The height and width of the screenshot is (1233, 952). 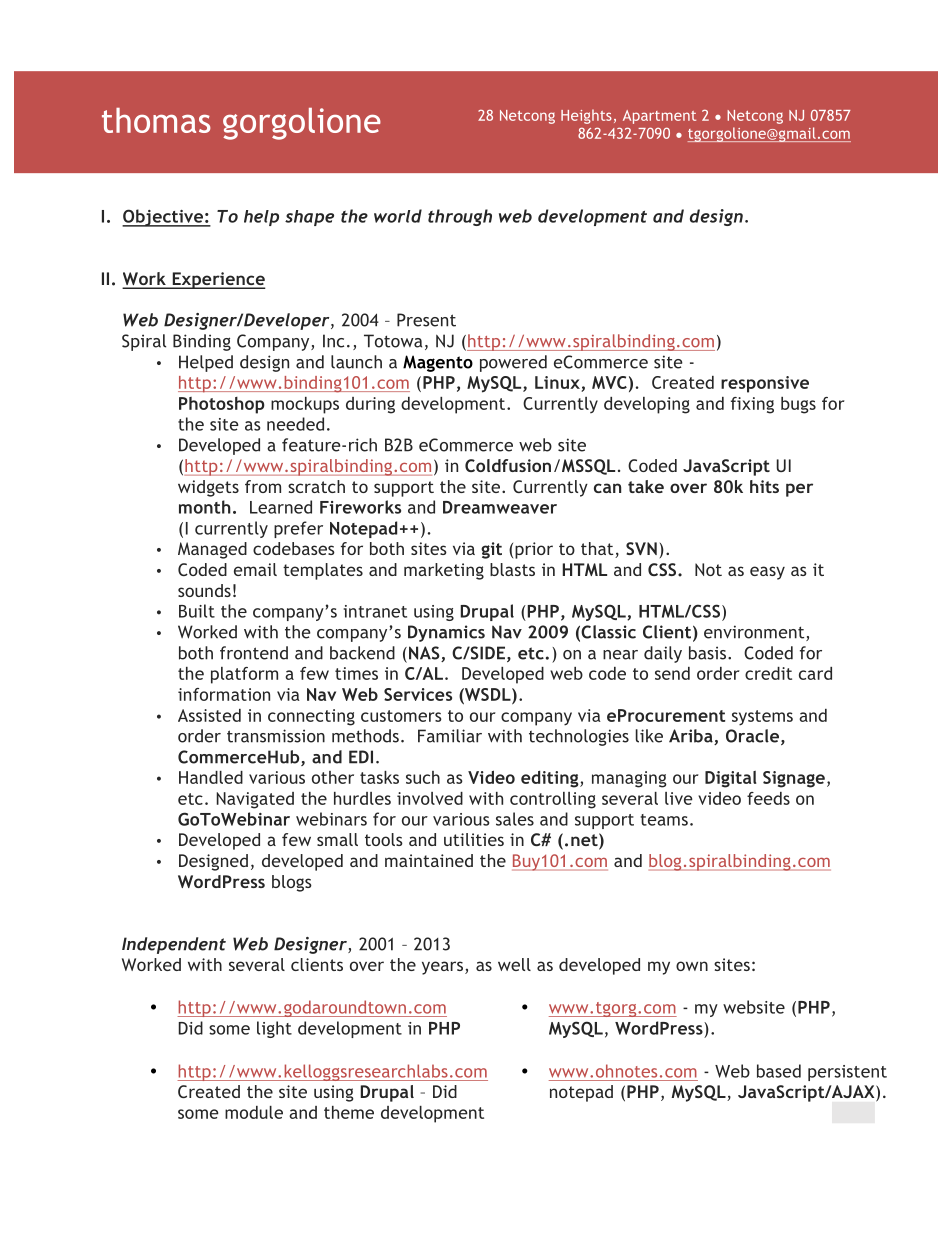 I want to click on theme, so click(x=349, y=1112).
